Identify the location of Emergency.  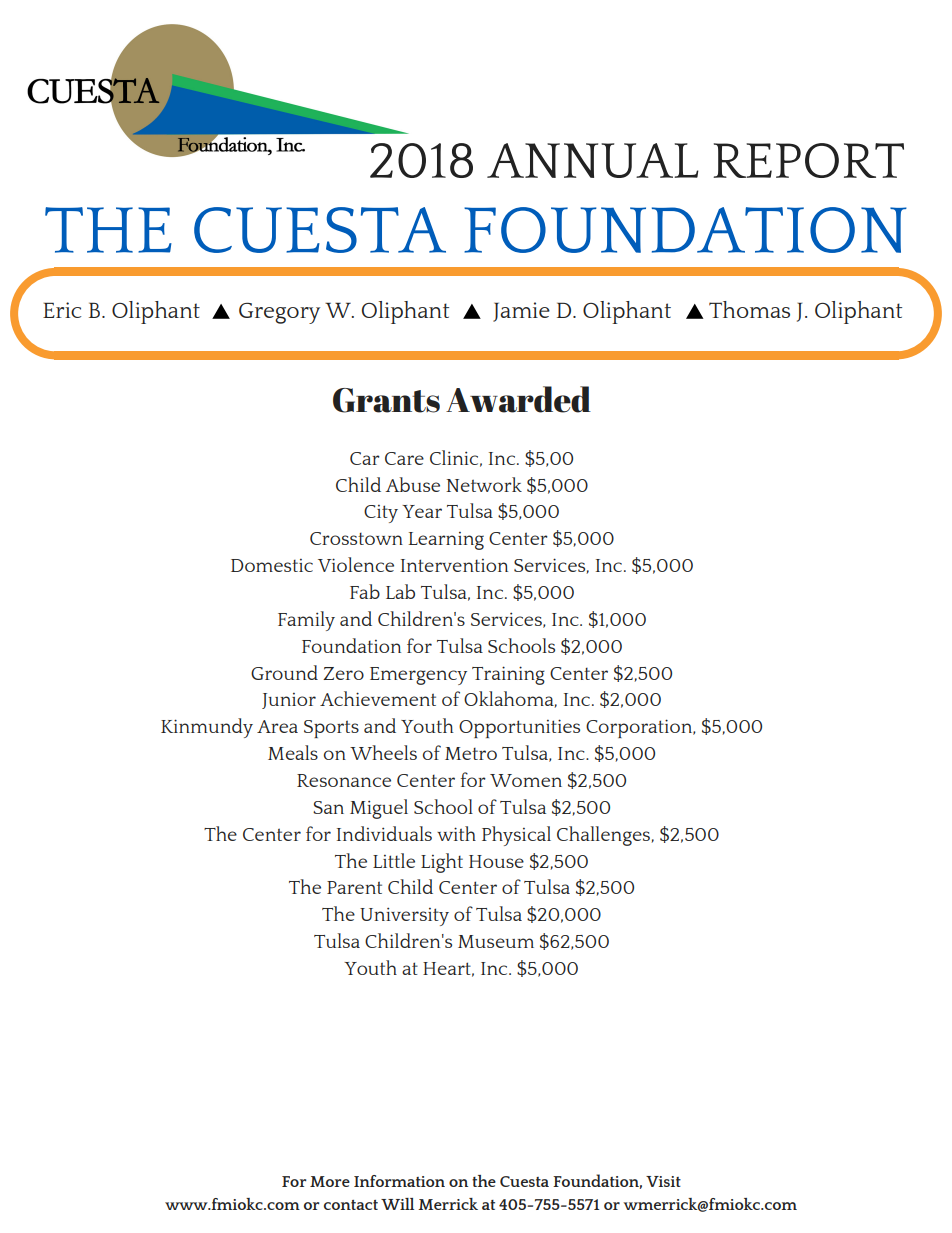
(418, 676).
